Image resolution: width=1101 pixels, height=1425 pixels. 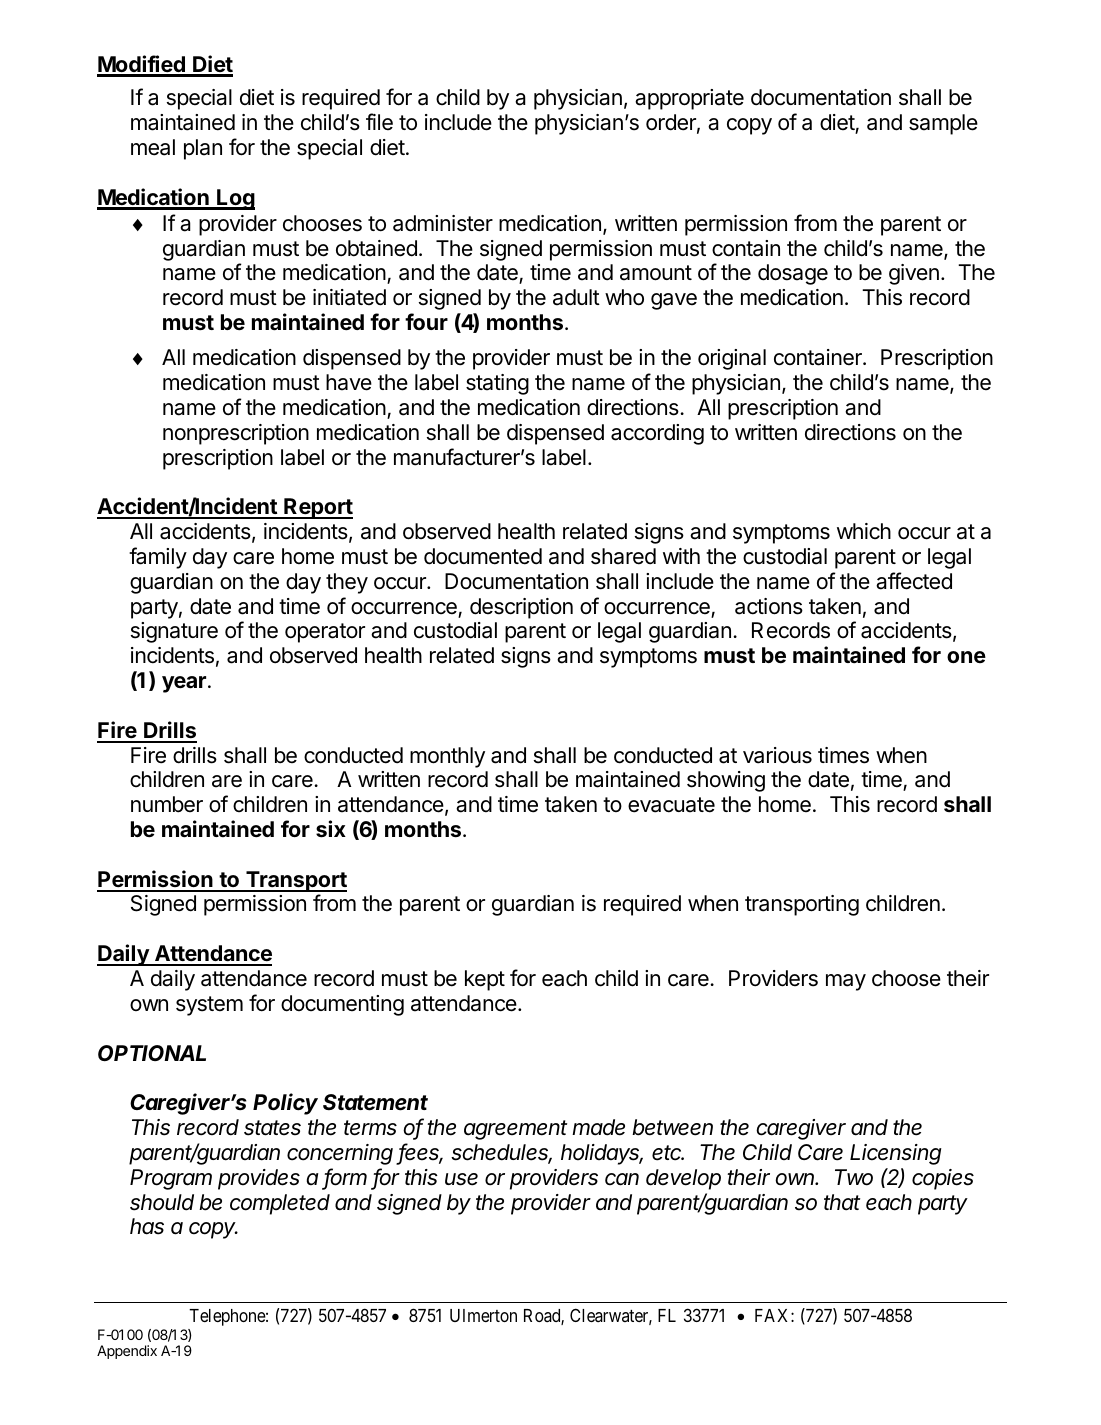 What do you see at coordinates (447, 757) in the screenshot?
I see `monthly` at bounding box center [447, 757].
